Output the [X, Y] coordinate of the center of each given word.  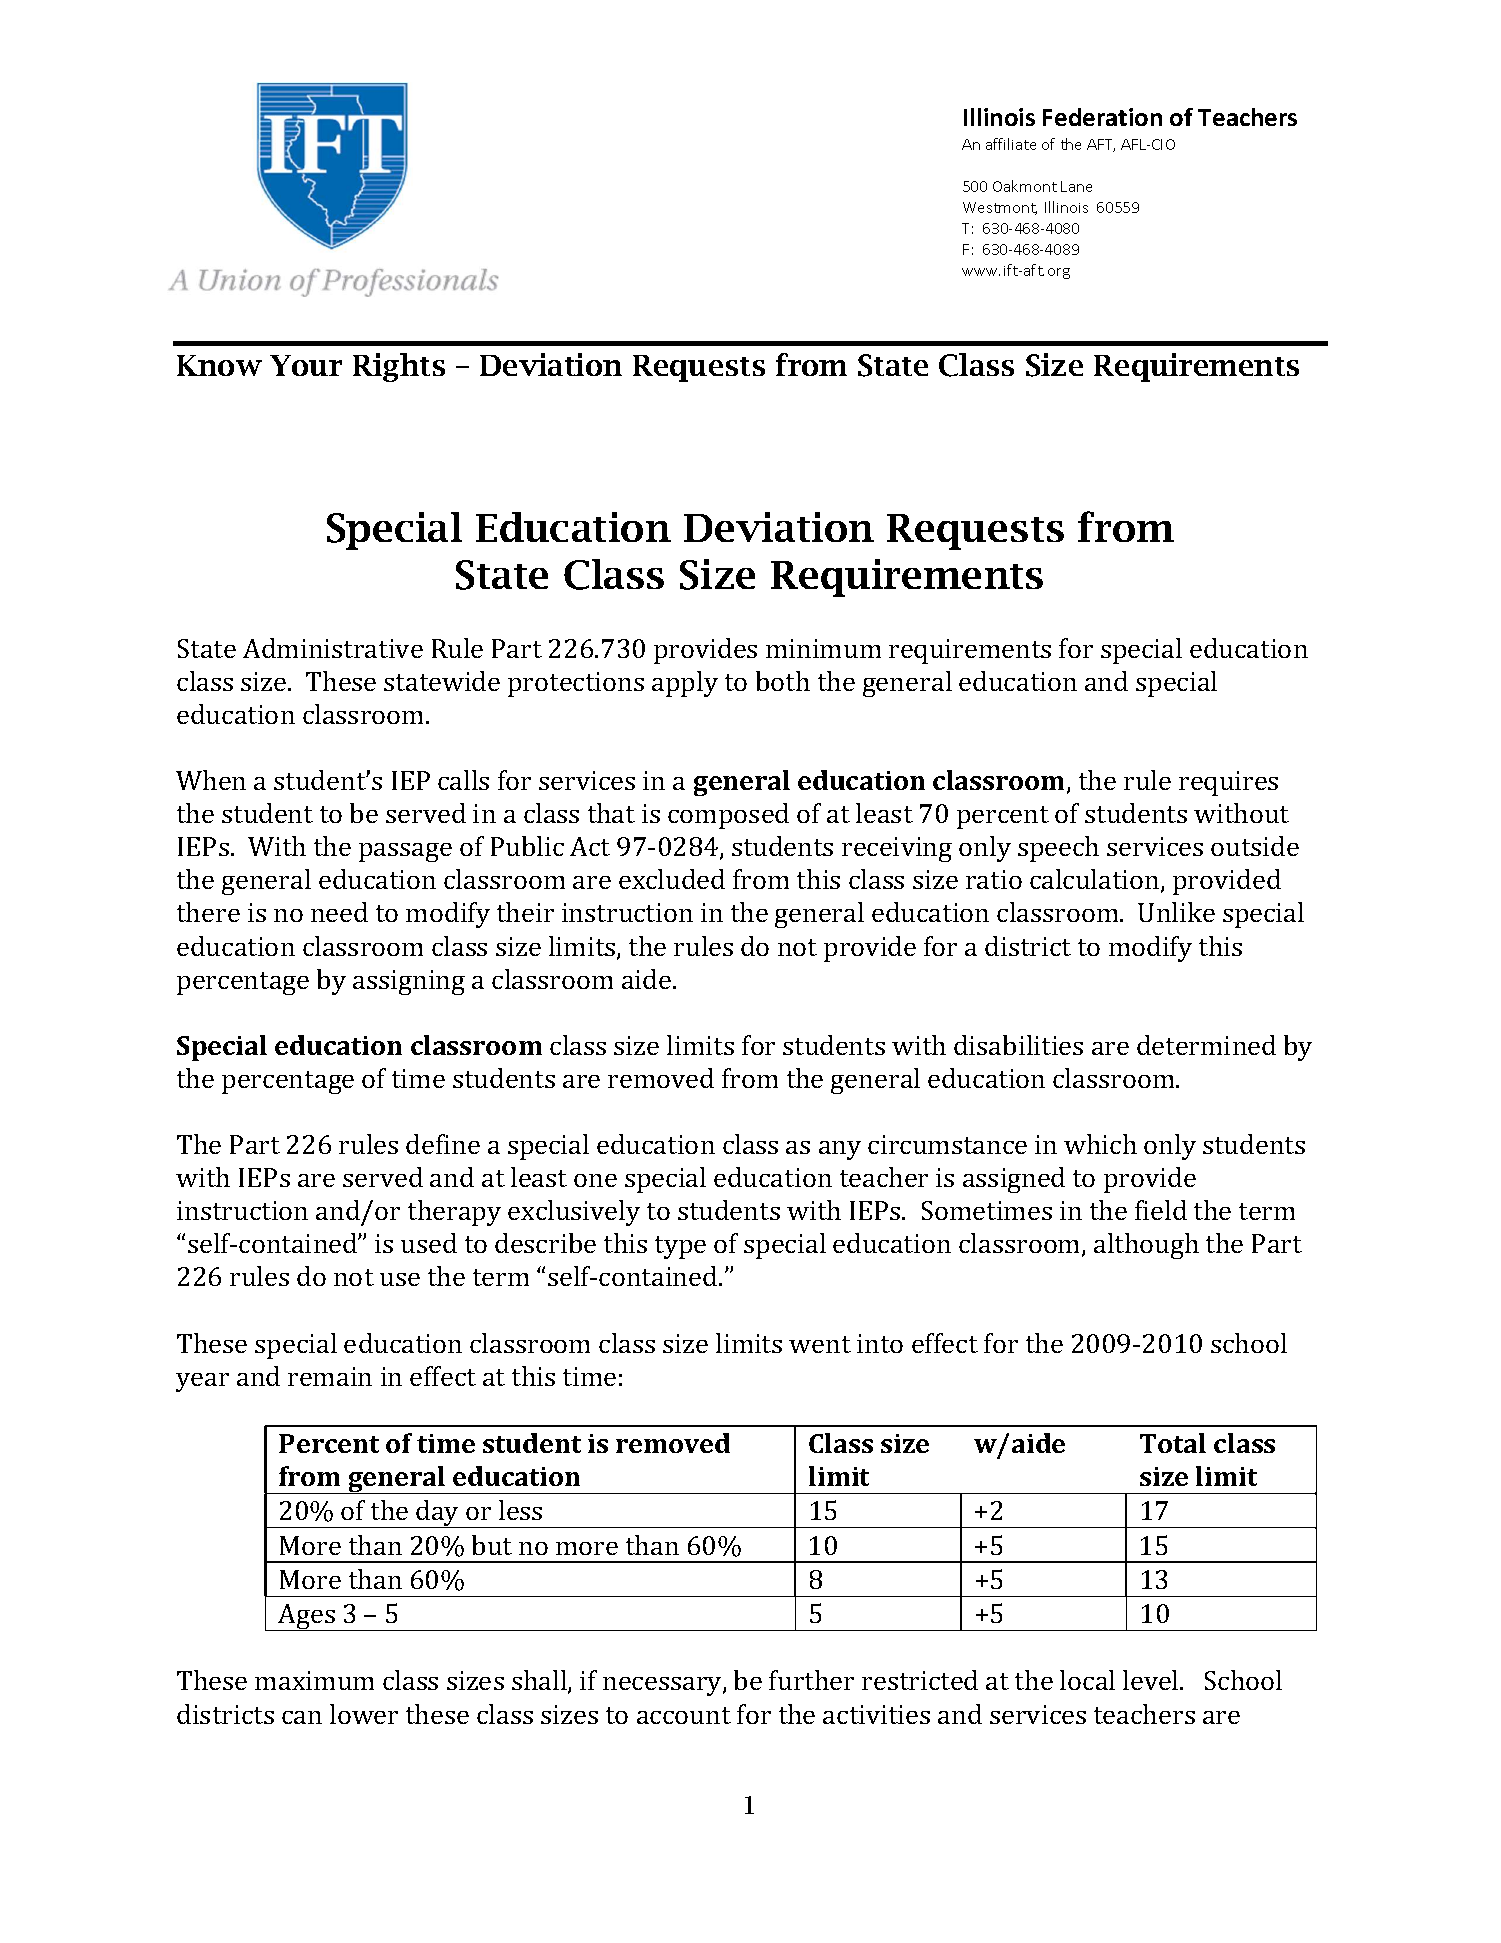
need [339, 912]
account [684, 1715]
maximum [314, 1680]
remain [330, 1376]
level [1152, 1680]
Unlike [1176, 912]
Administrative [333, 648]
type [680, 1247]
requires [1228, 783]
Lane [1076, 186]
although [1146, 1246]
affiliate [1011, 144]
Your [306, 365]
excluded [672, 879]
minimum [823, 648]
